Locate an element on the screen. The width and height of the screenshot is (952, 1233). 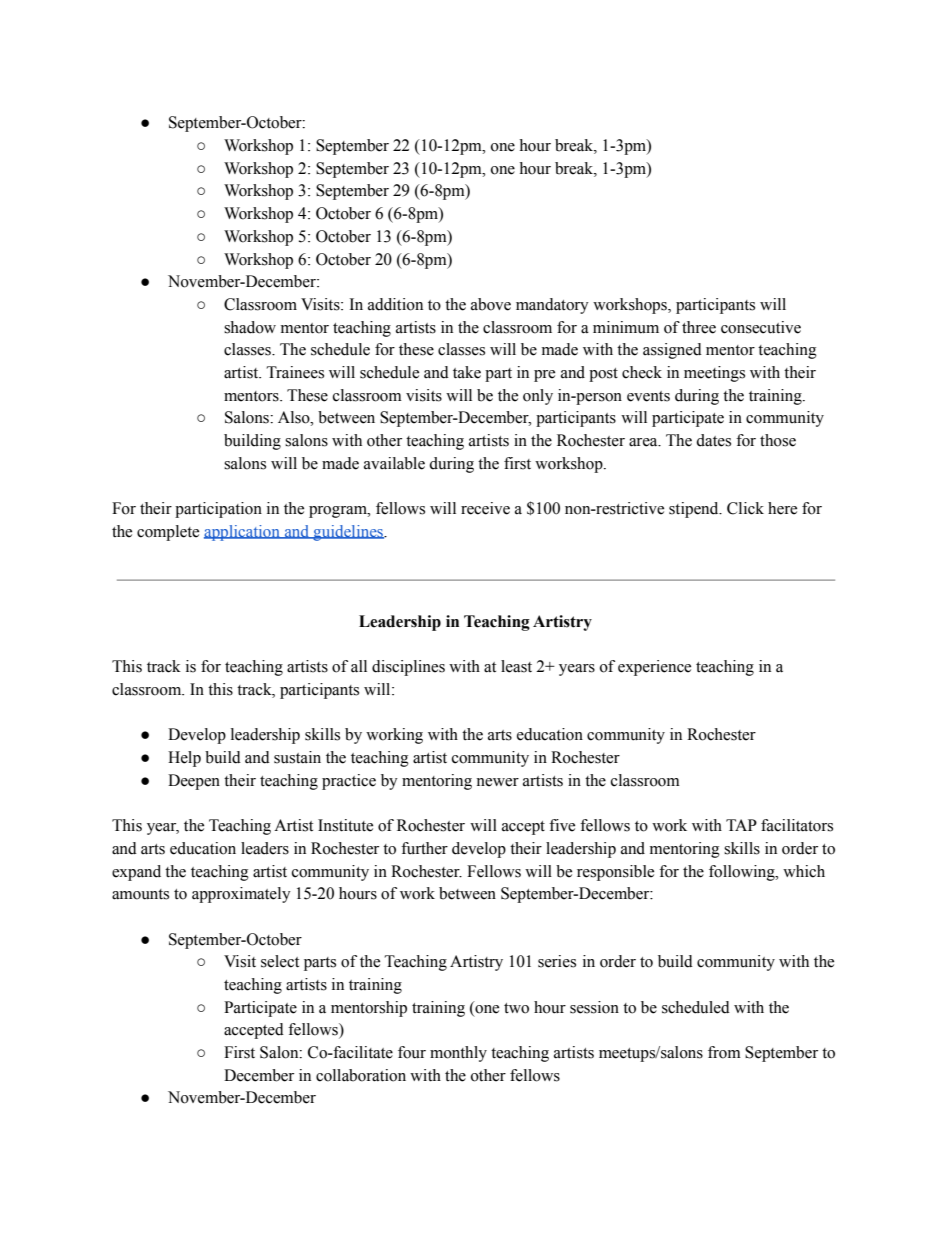
above is located at coordinates (491, 304).
